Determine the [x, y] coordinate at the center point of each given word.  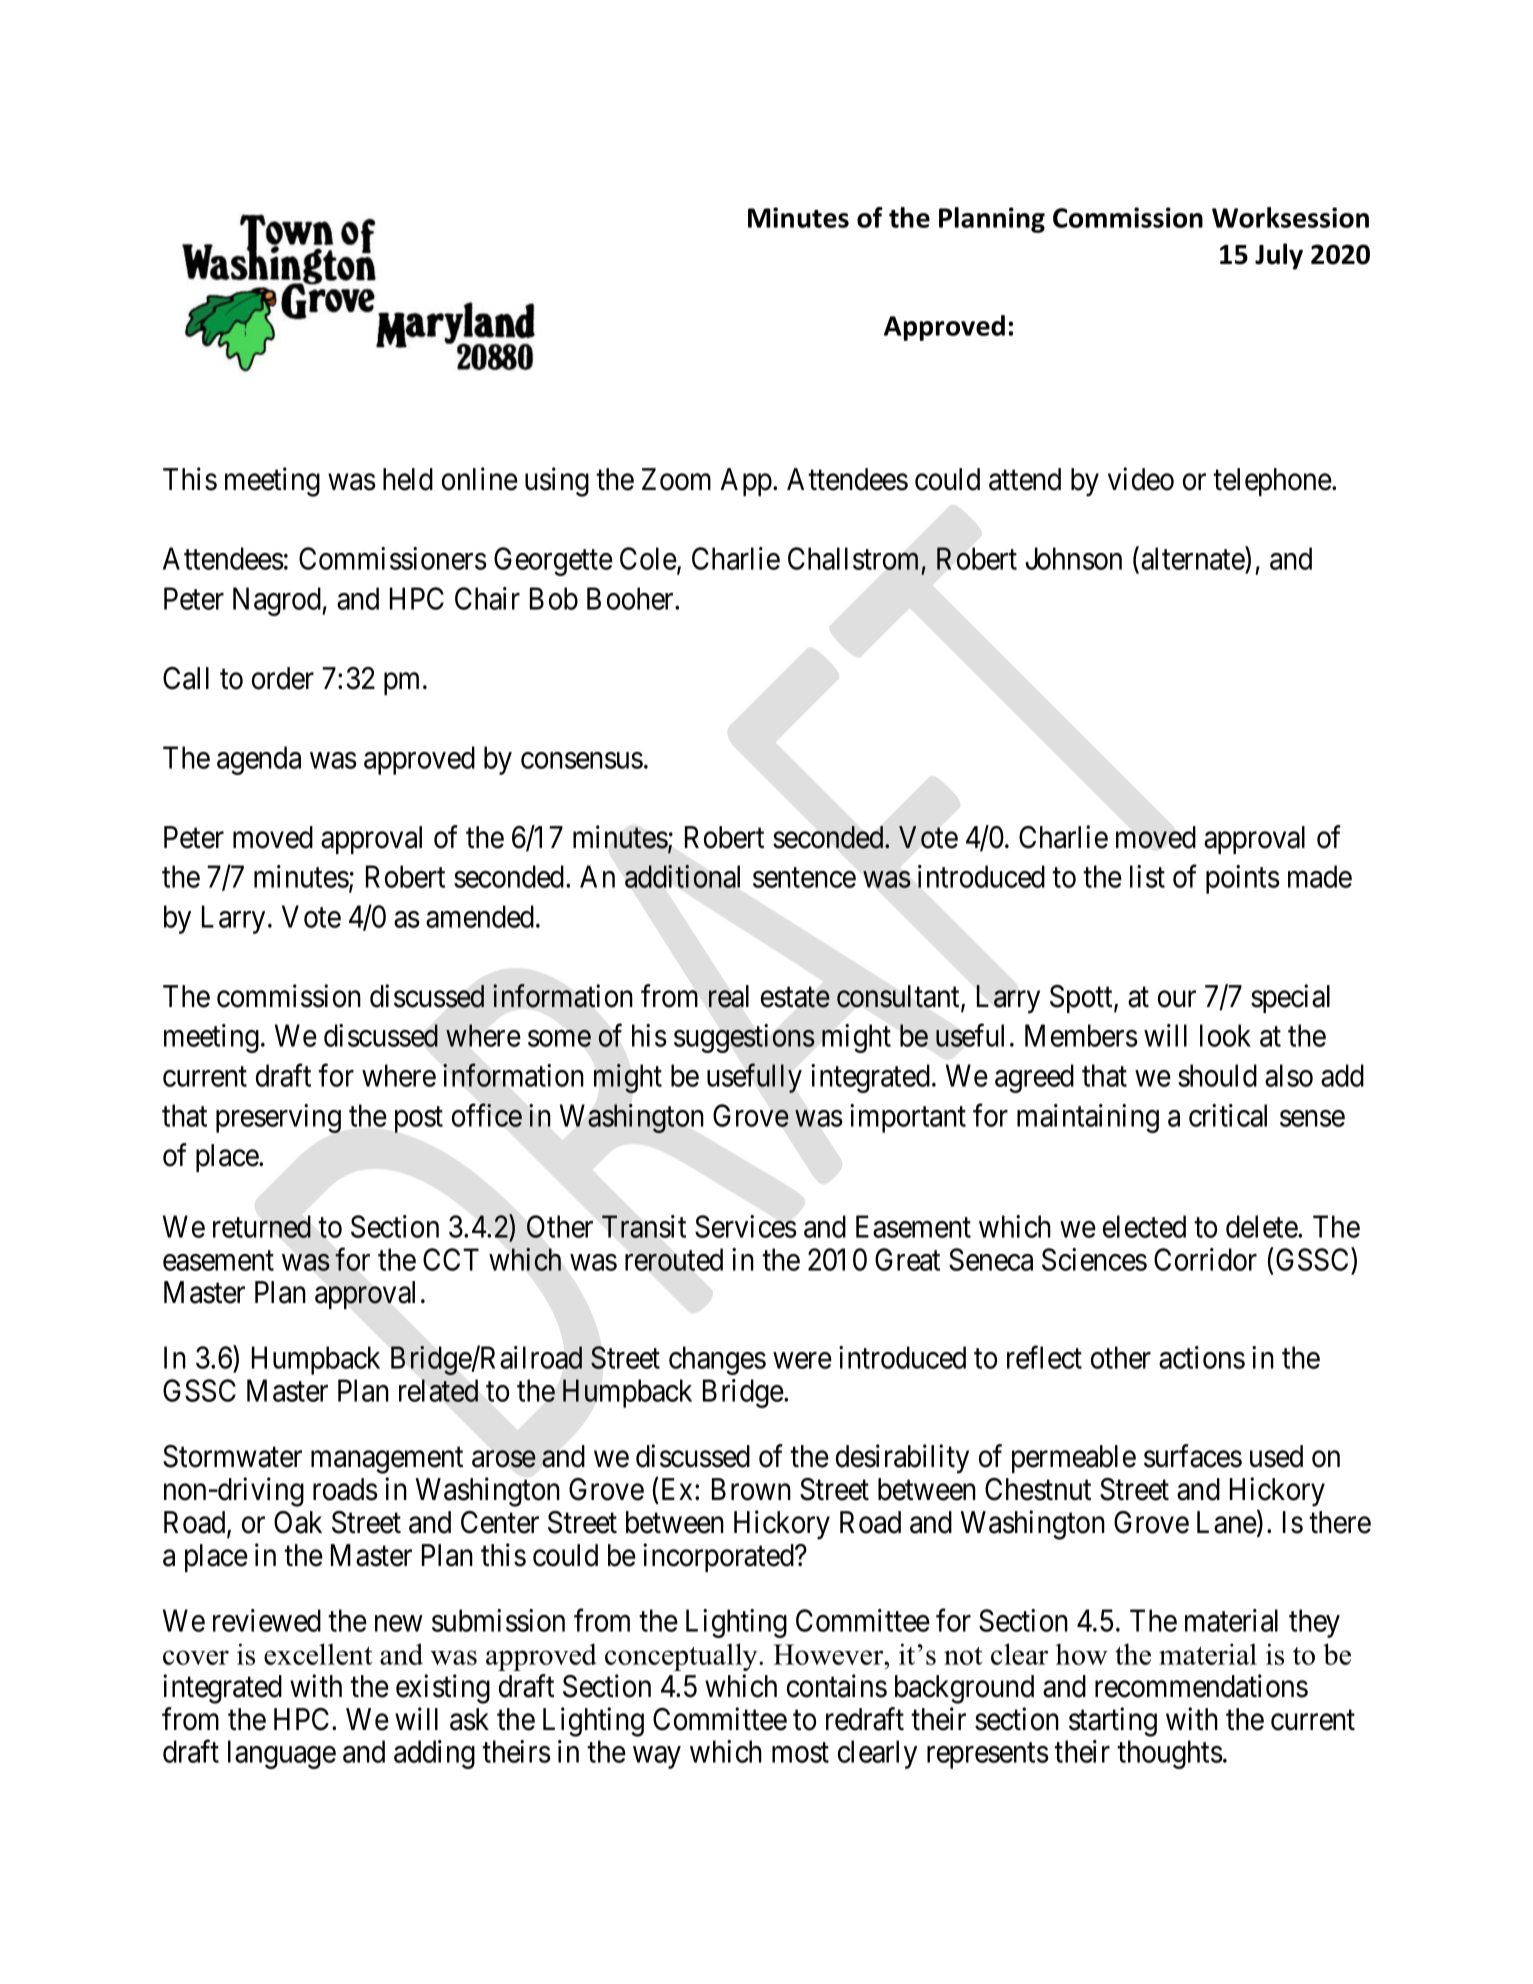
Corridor [1205, 1259]
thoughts [1170, 1754]
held [408, 479]
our [1177, 999]
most [800, 1753]
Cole [649, 560]
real [729, 996]
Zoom [676, 479]
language [282, 1754]
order [283, 678]
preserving [278, 1118]
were [802, 1361]
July [1279, 256]
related [438, 1390]
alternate [1193, 558]
